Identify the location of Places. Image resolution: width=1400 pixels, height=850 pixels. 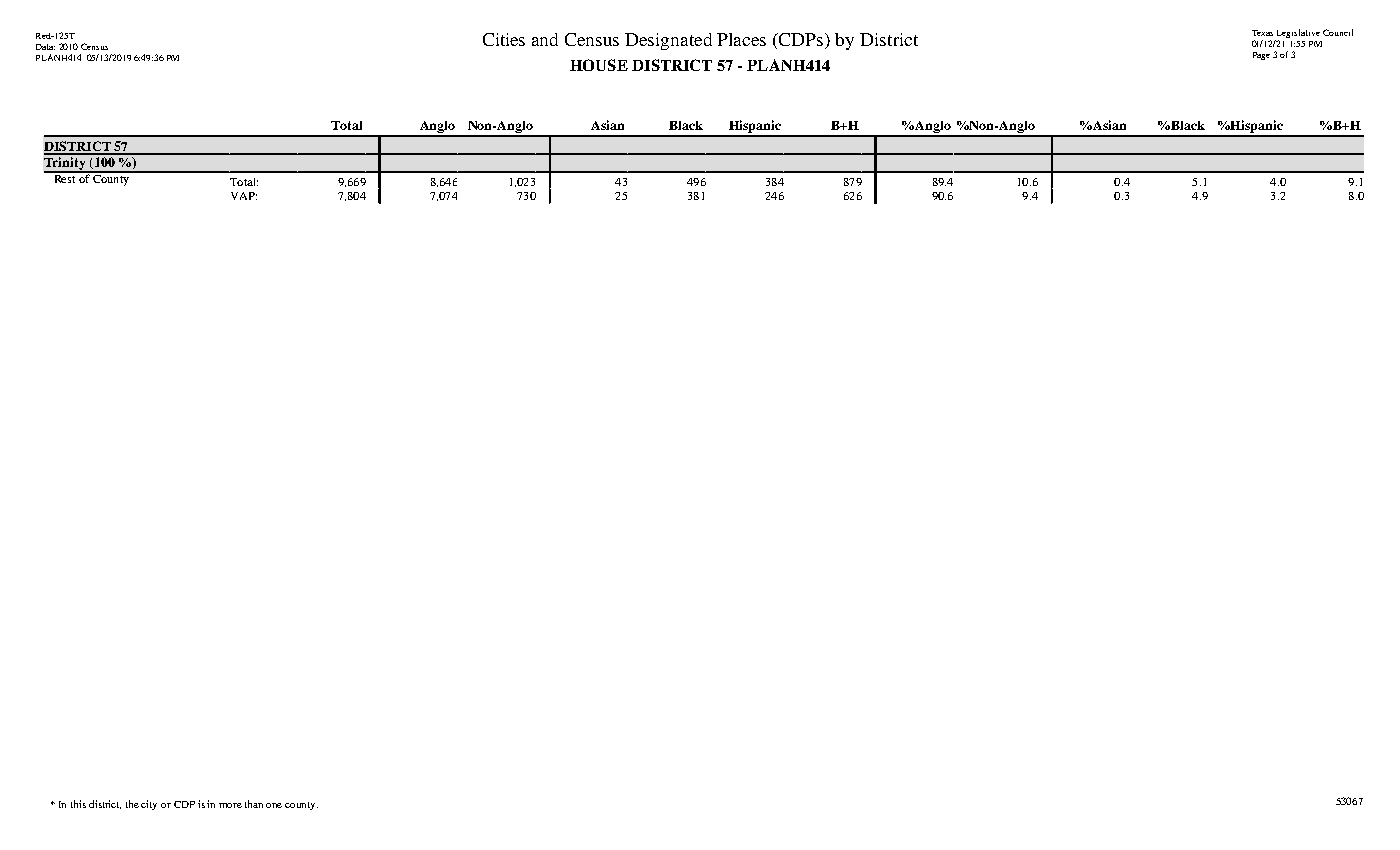
(741, 39).
